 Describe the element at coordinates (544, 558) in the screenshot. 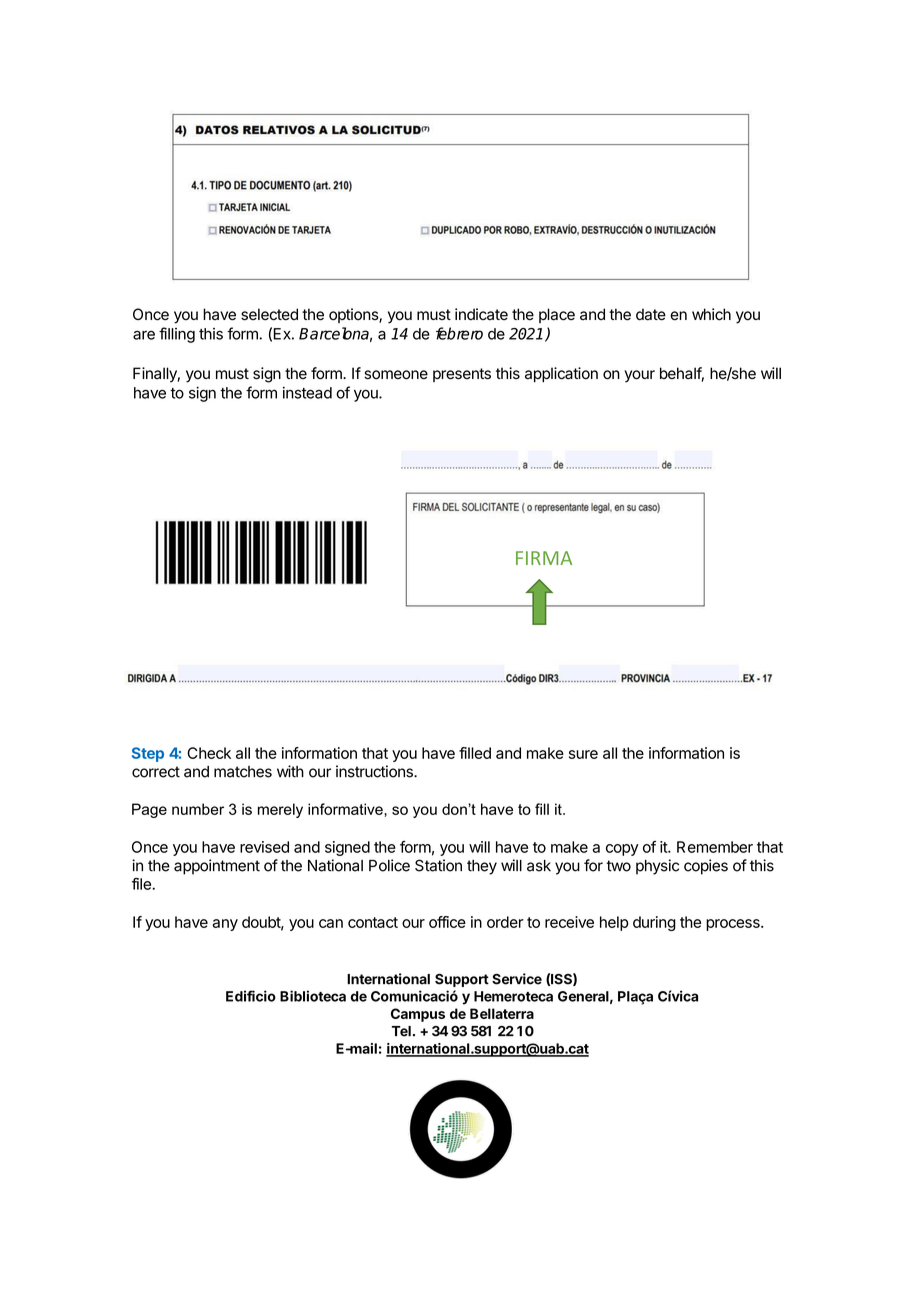

I see `FIRMA` at that location.
